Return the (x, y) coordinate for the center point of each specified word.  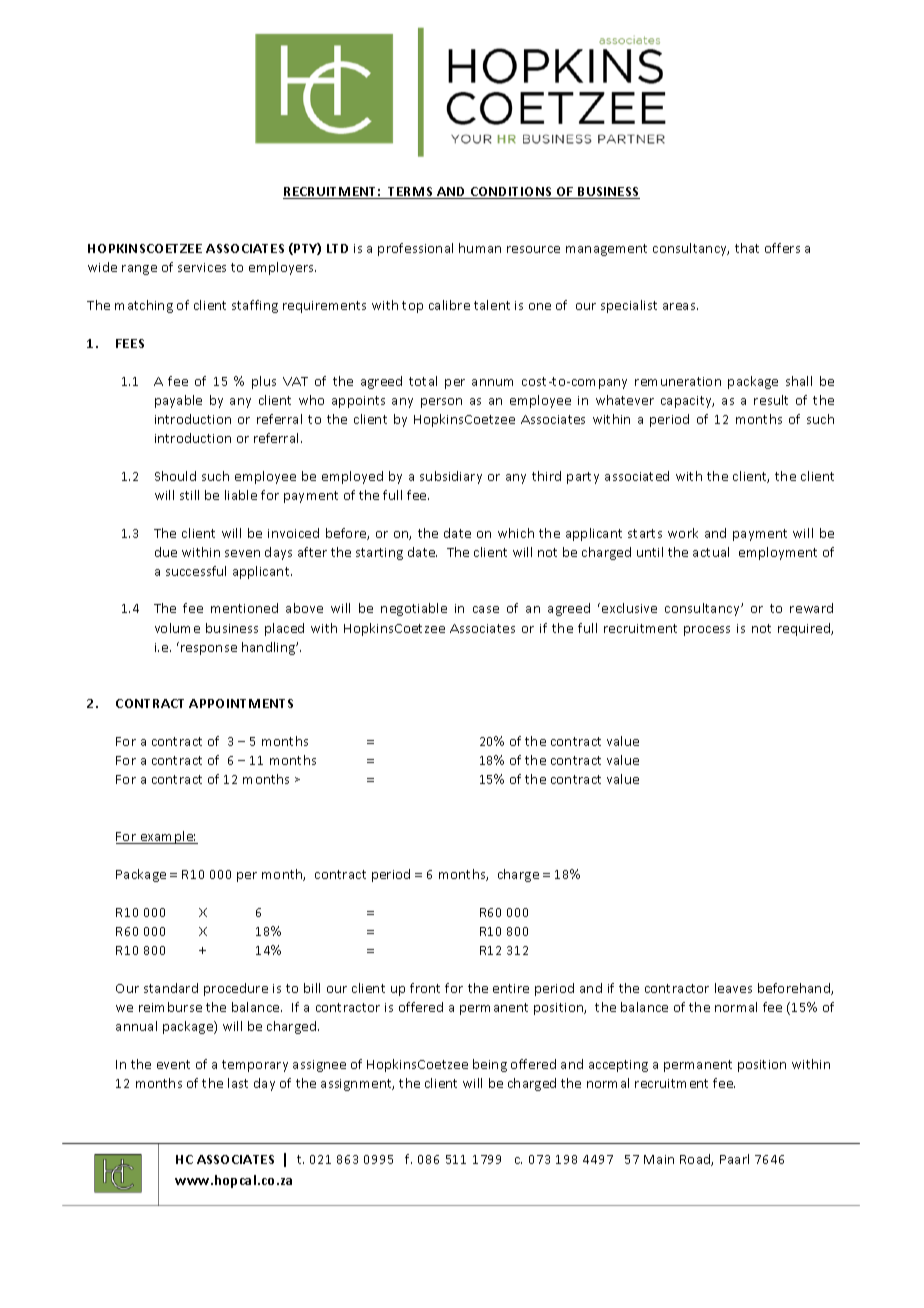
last (238, 1083)
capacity (687, 402)
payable (178, 401)
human (480, 248)
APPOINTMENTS (241, 703)
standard (171, 988)
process (707, 631)
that (747, 248)
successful (196, 571)
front (425, 988)
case (486, 609)
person (441, 403)
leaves (733, 988)
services (202, 267)
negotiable (414, 609)
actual (711, 552)
